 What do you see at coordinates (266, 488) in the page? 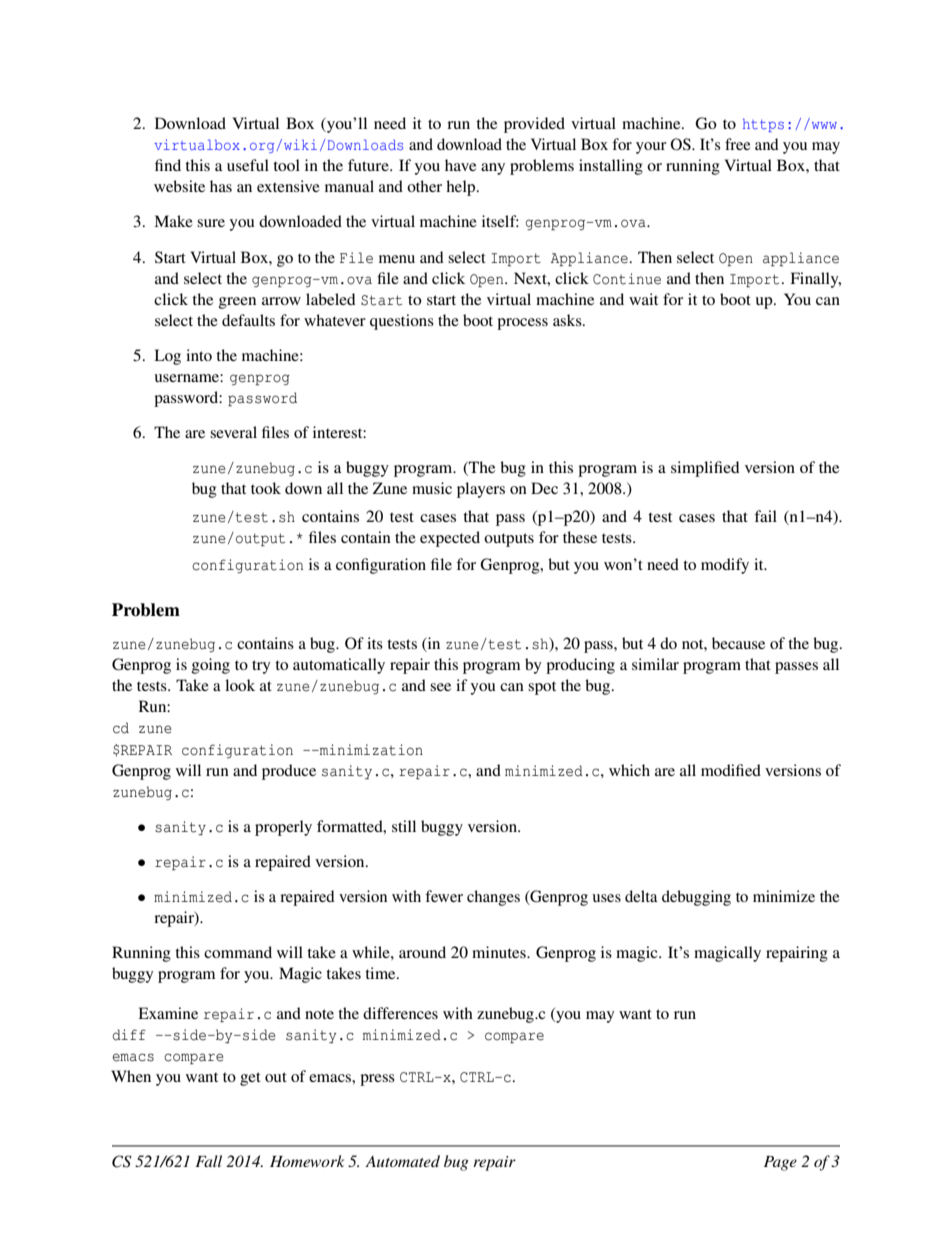
I see `took` at bounding box center [266, 488].
